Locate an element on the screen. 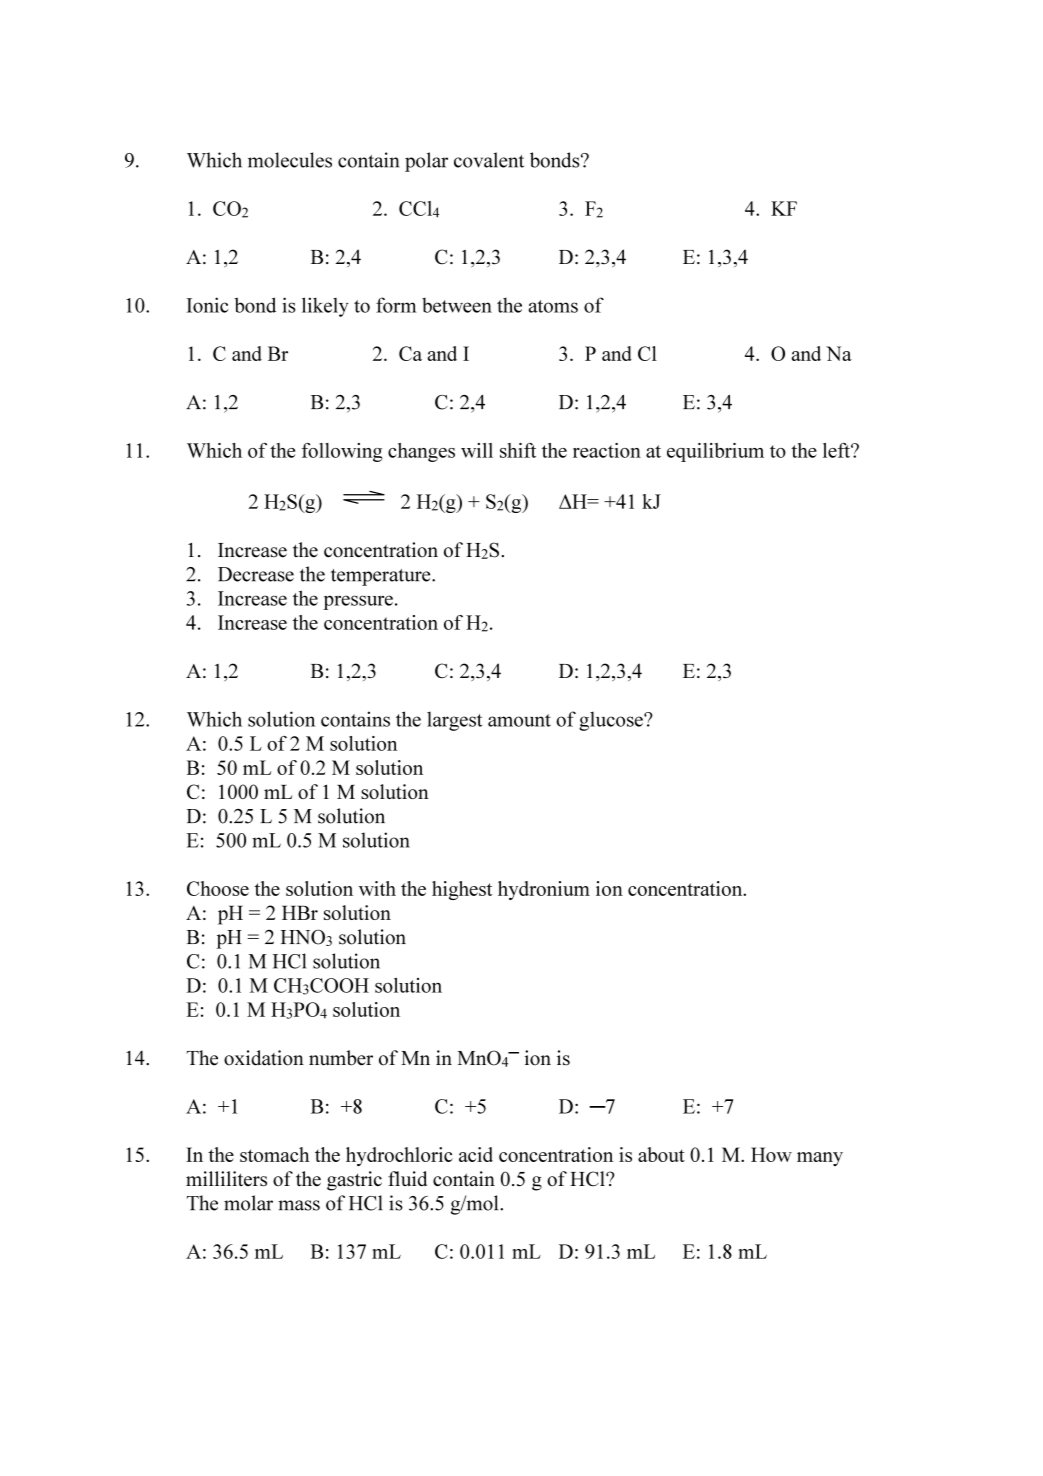 The height and width of the screenshot is (1476, 1043). molecules is located at coordinates (290, 160).
